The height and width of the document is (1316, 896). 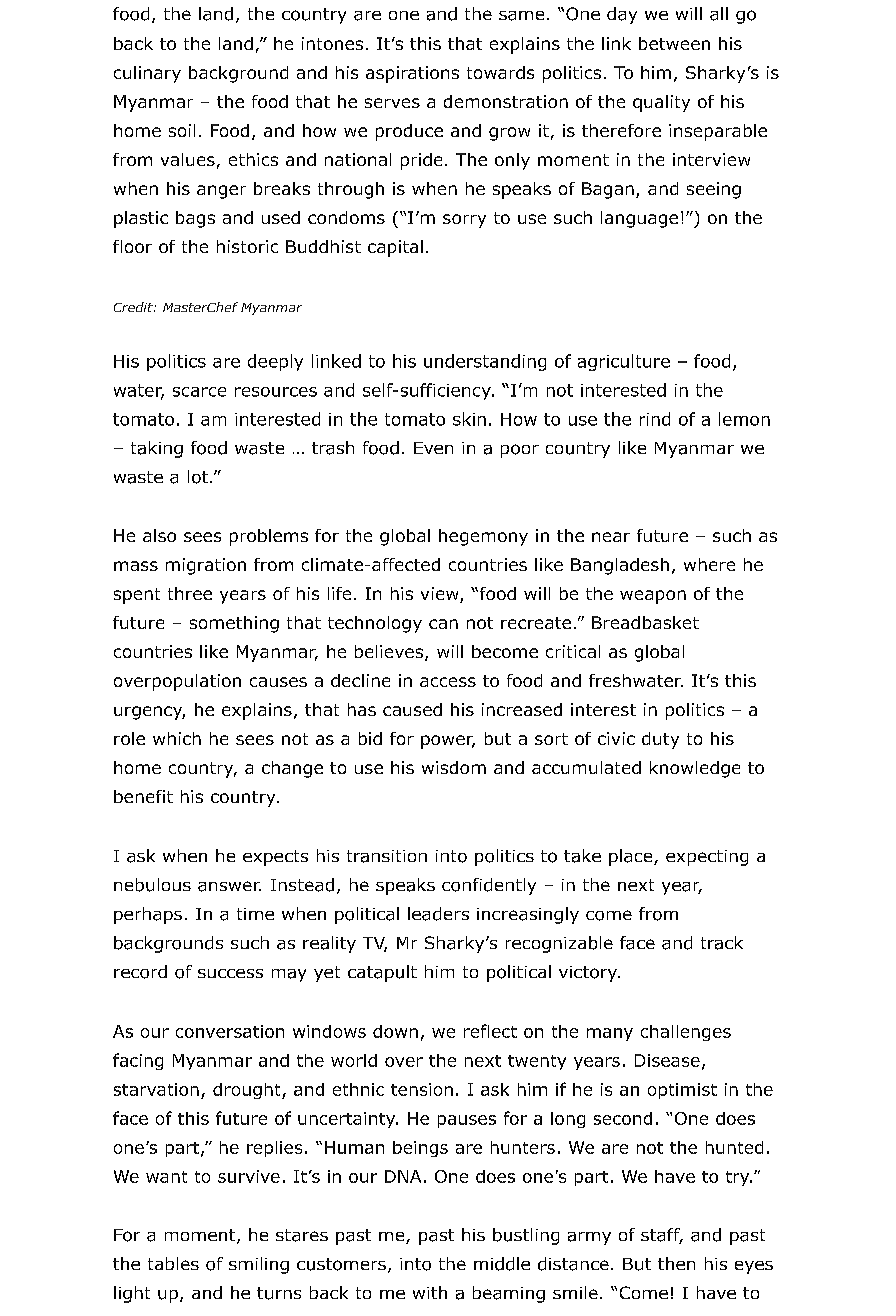 What do you see at coordinates (433, 448) in the document?
I see `Even` at bounding box center [433, 448].
